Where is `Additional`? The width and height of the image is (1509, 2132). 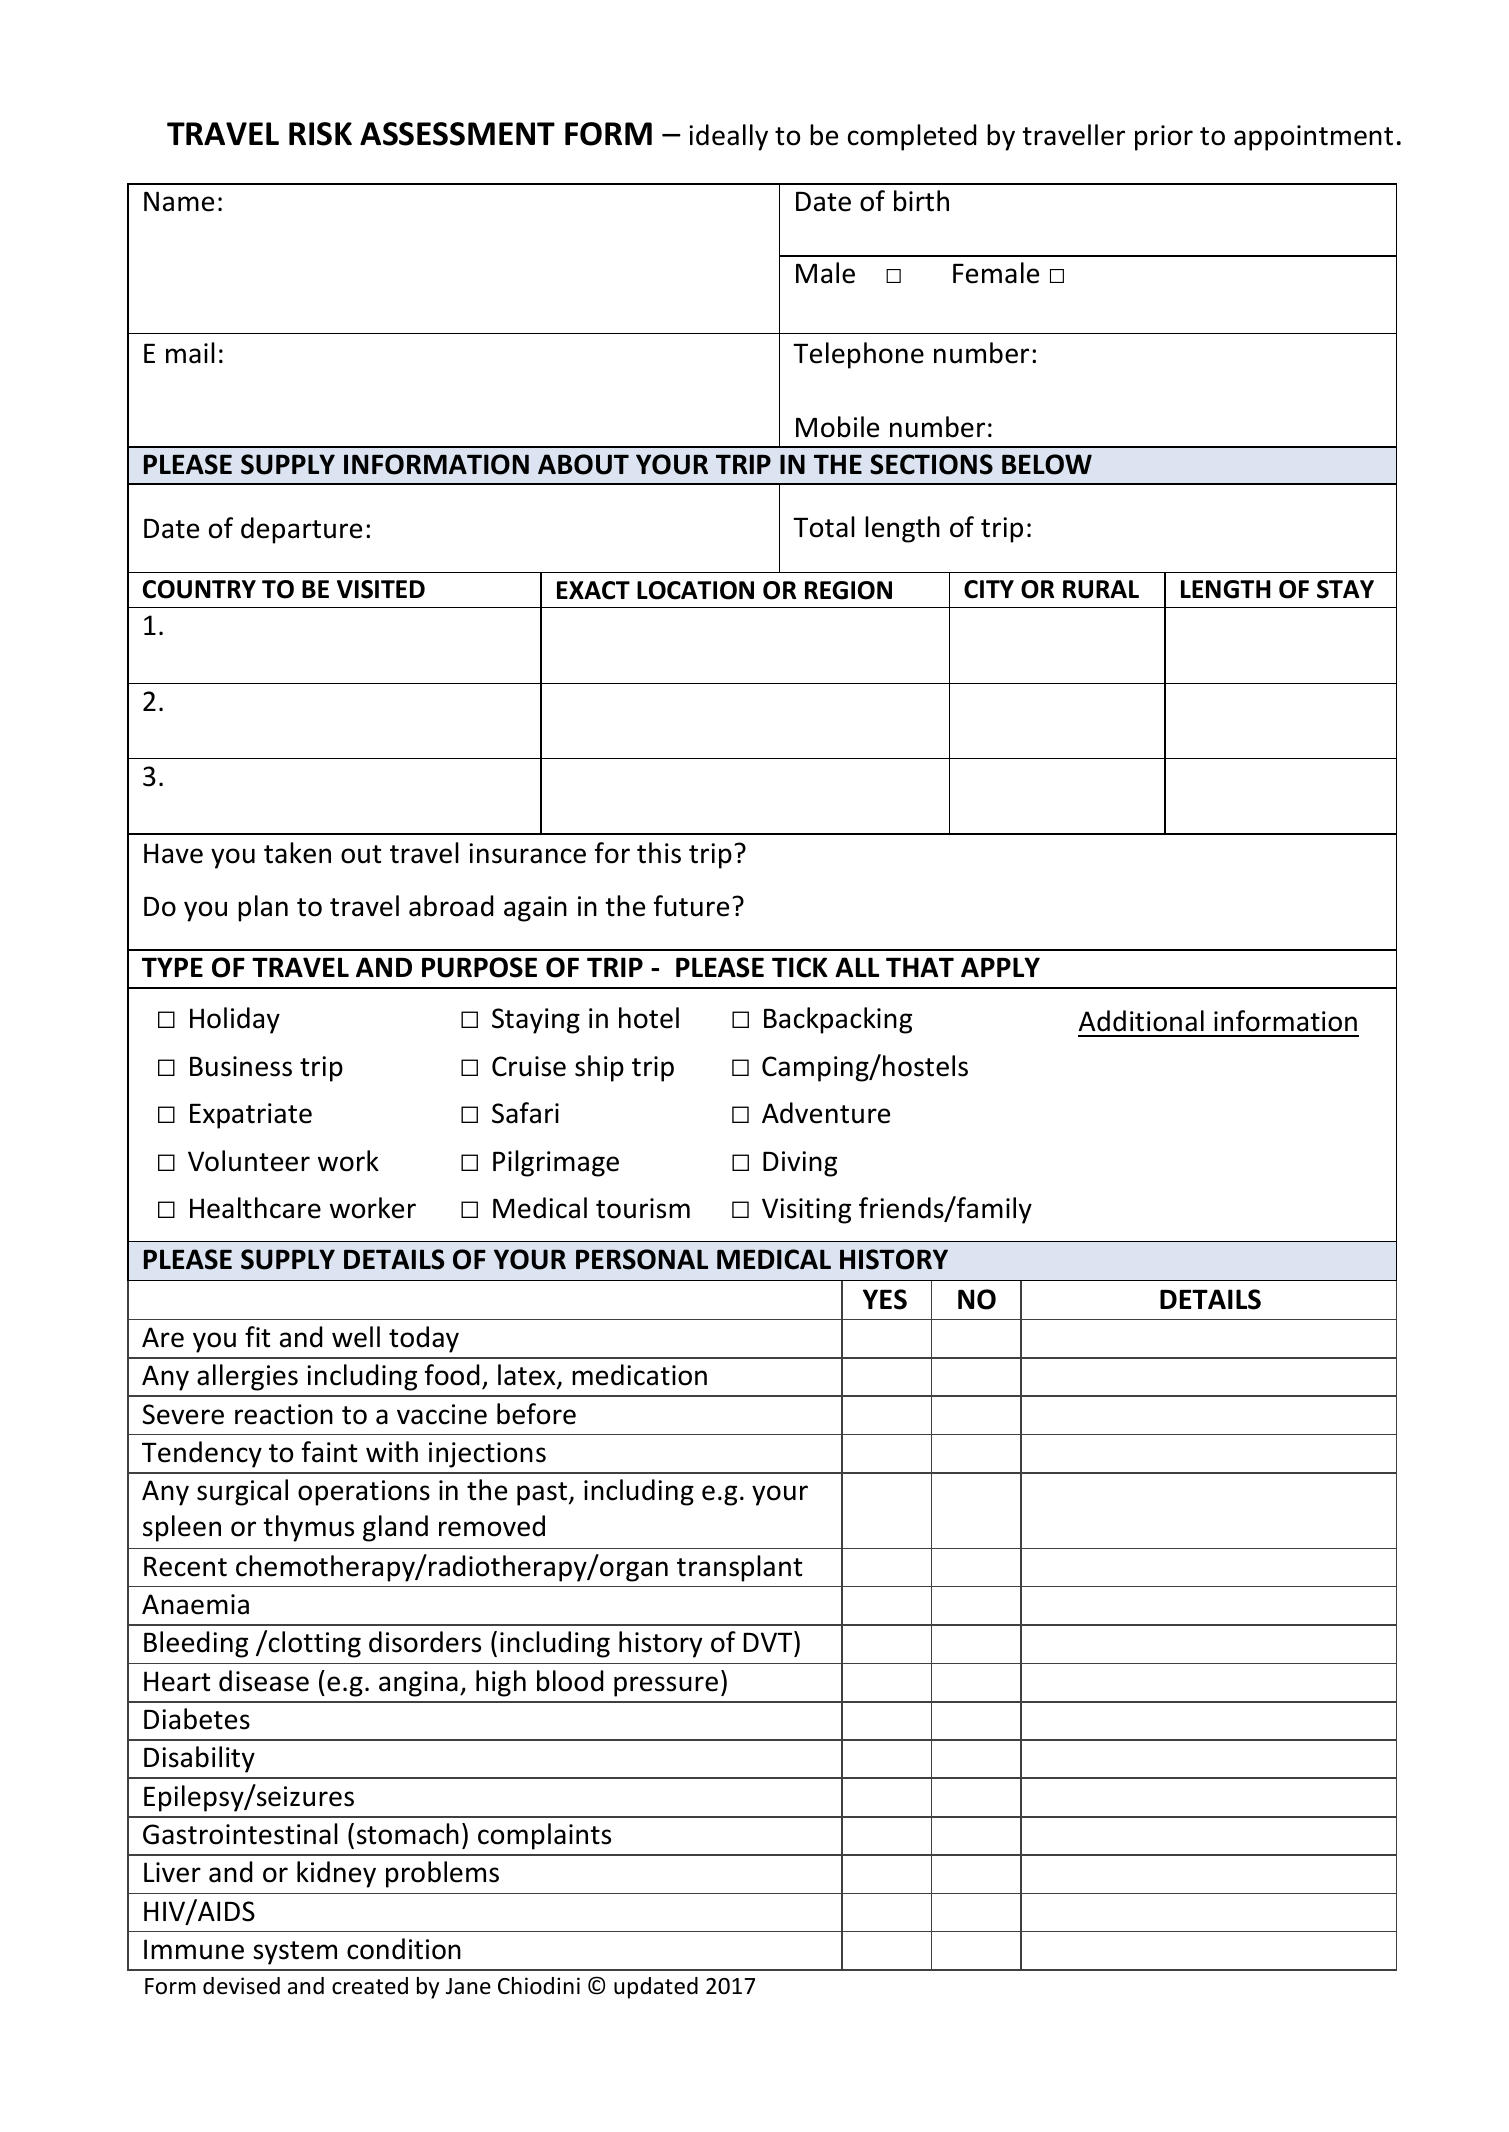 Additional is located at coordinates (1141, 1021).
